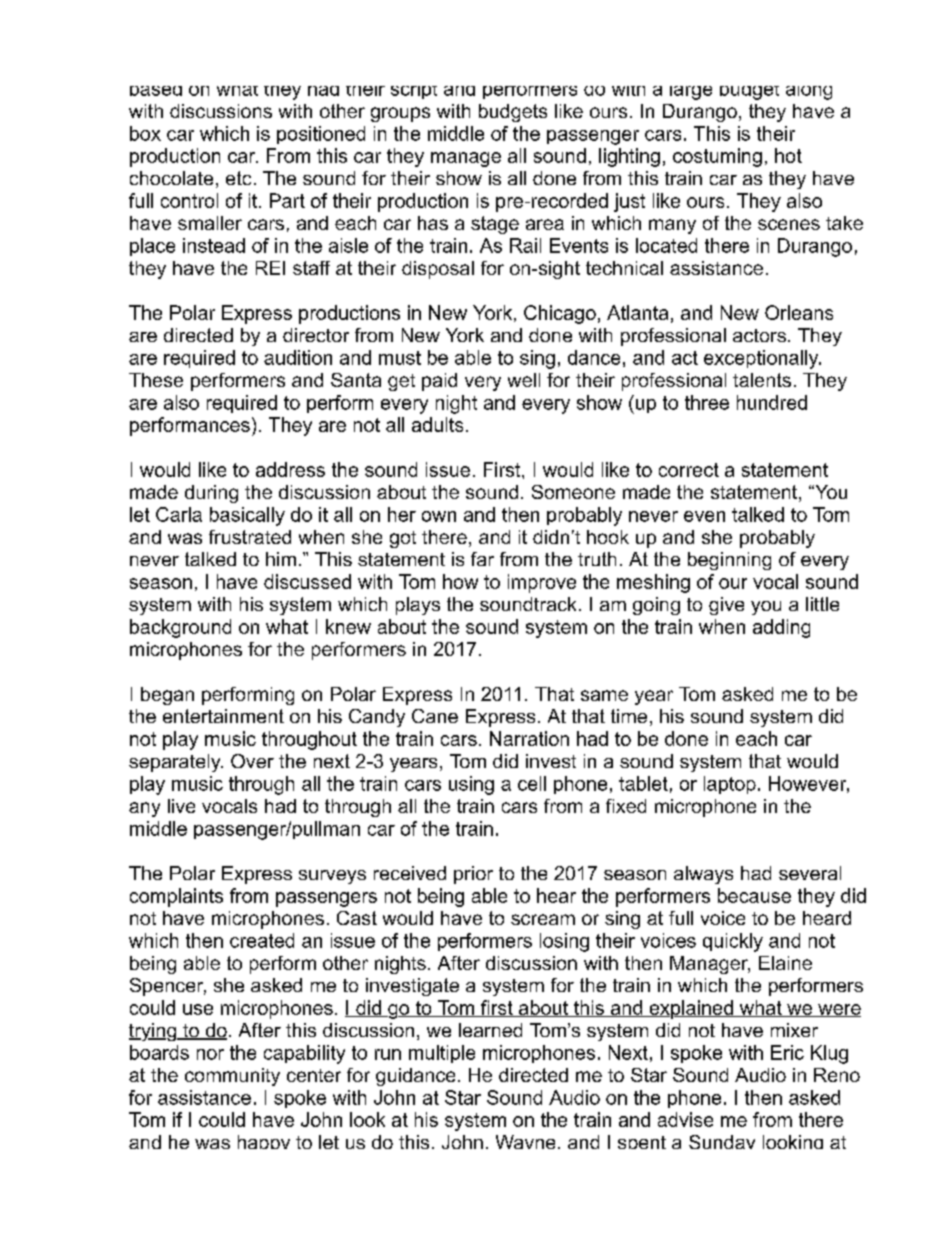 The height and width of the page is (1233, 952). What do you see at coordinates (542, 583) in the page?
I see `improve` at bounding box center [542, 583].
